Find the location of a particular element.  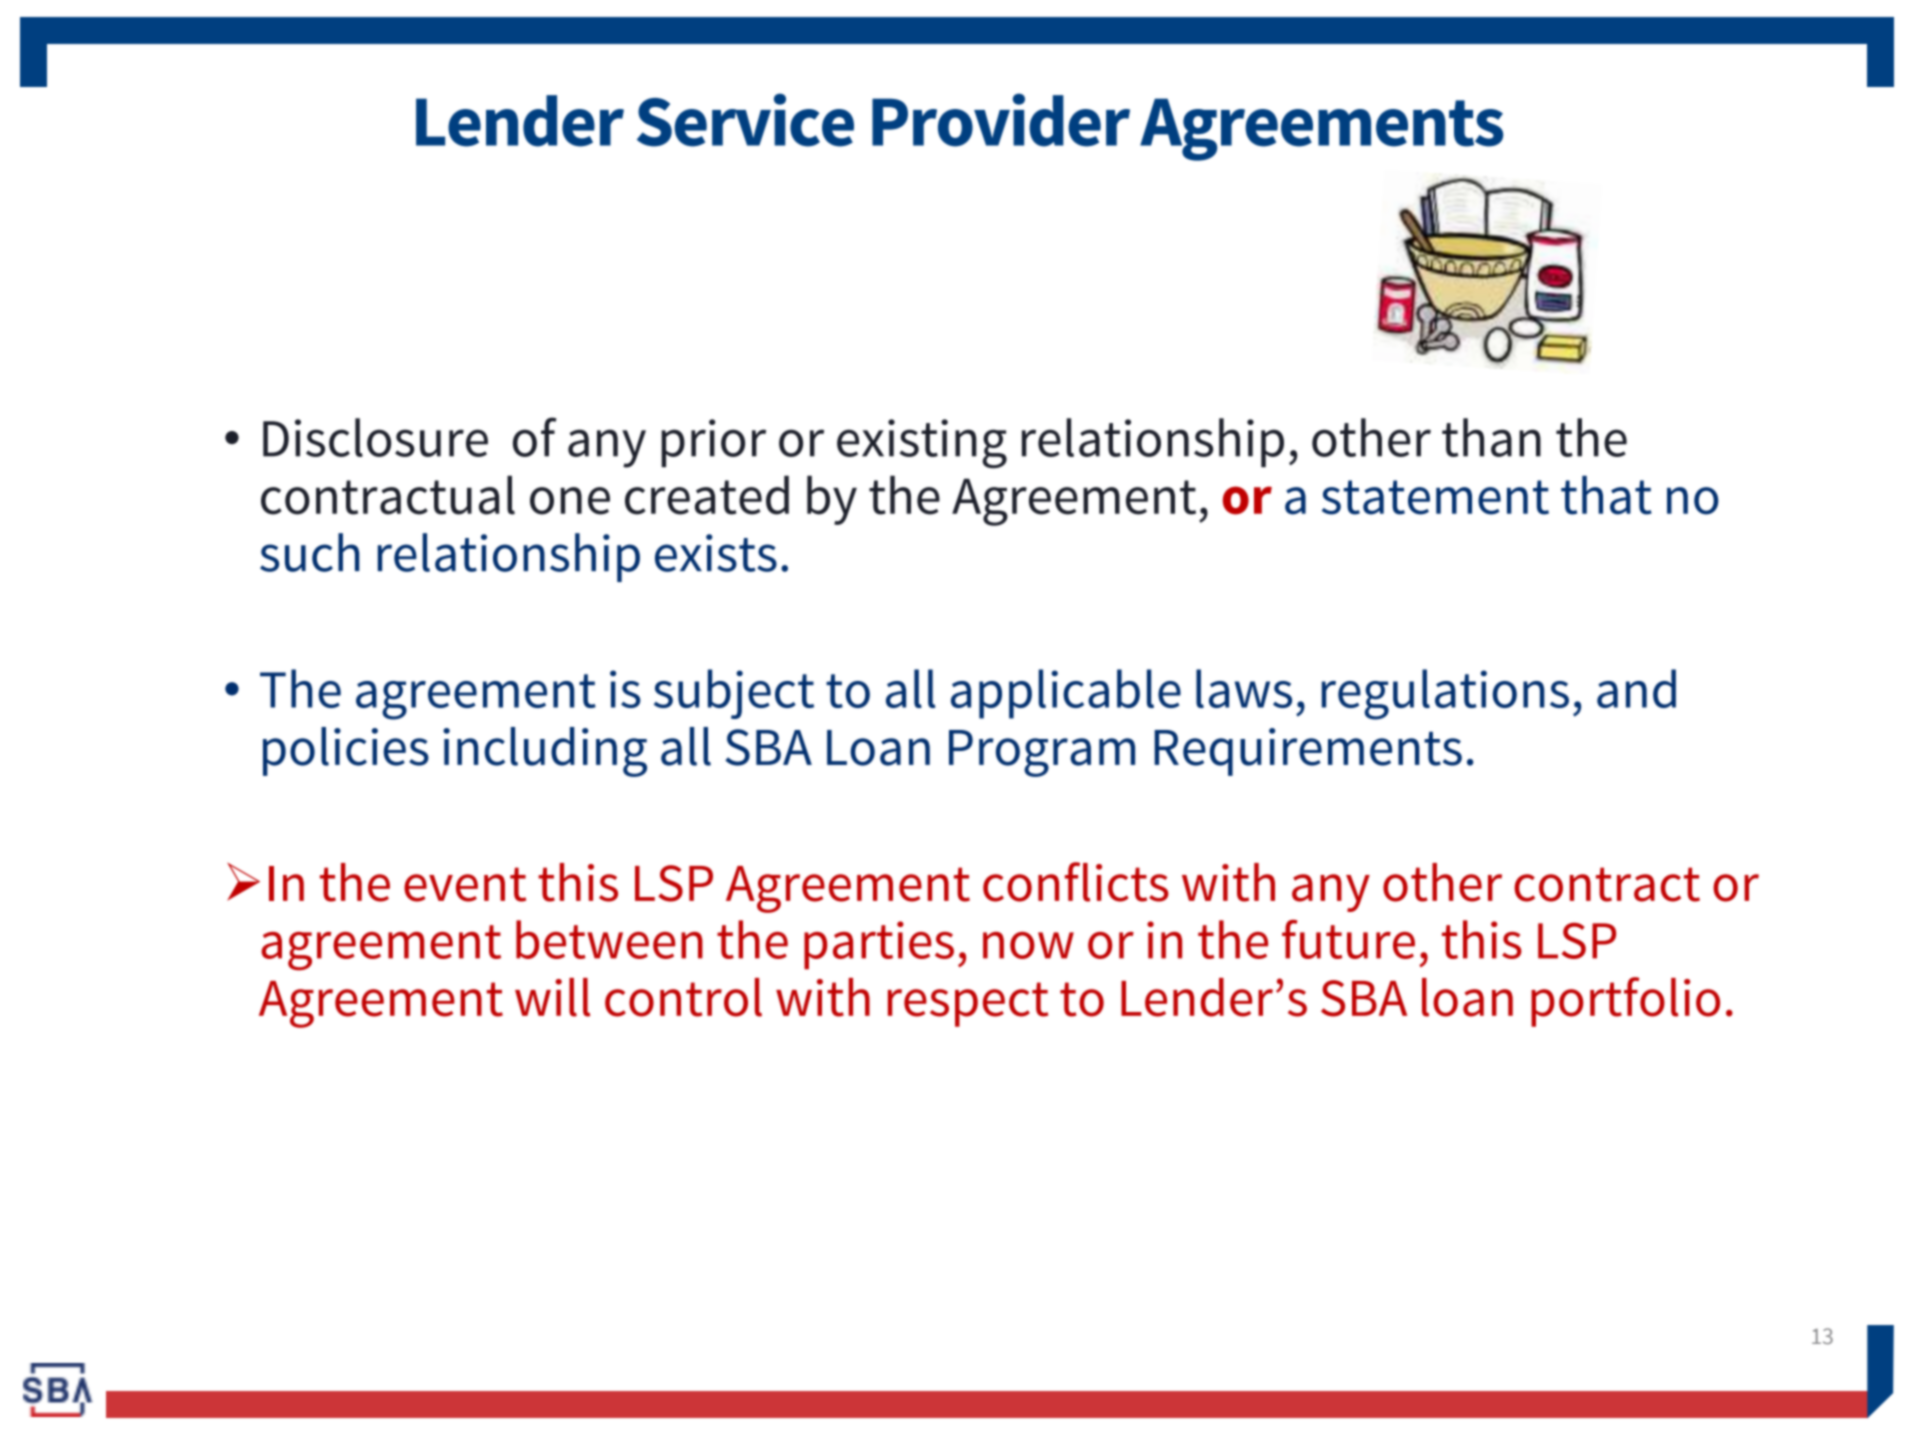

Provider is located at coordinates (1001, 120).
